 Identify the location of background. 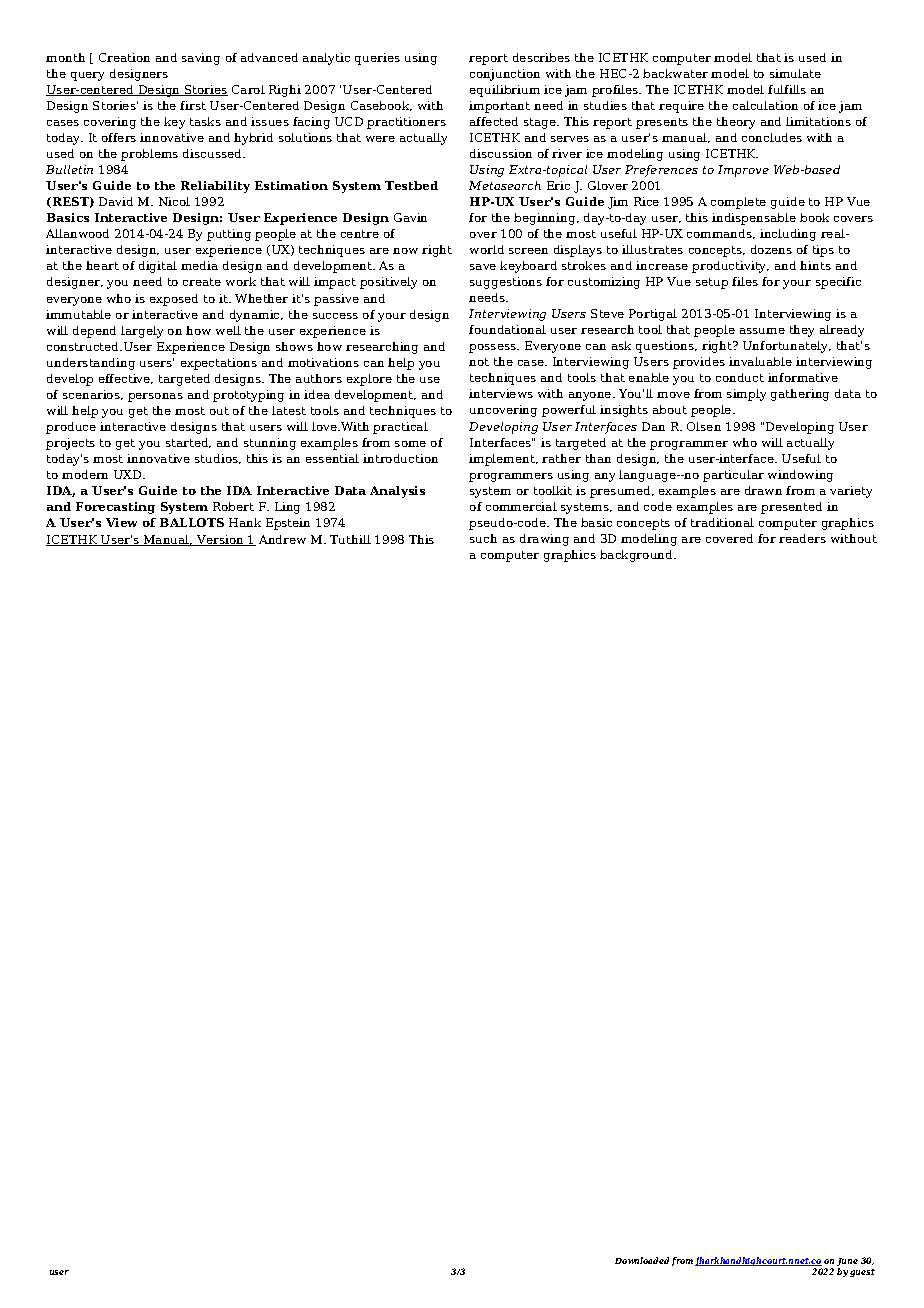
(637, 556).
